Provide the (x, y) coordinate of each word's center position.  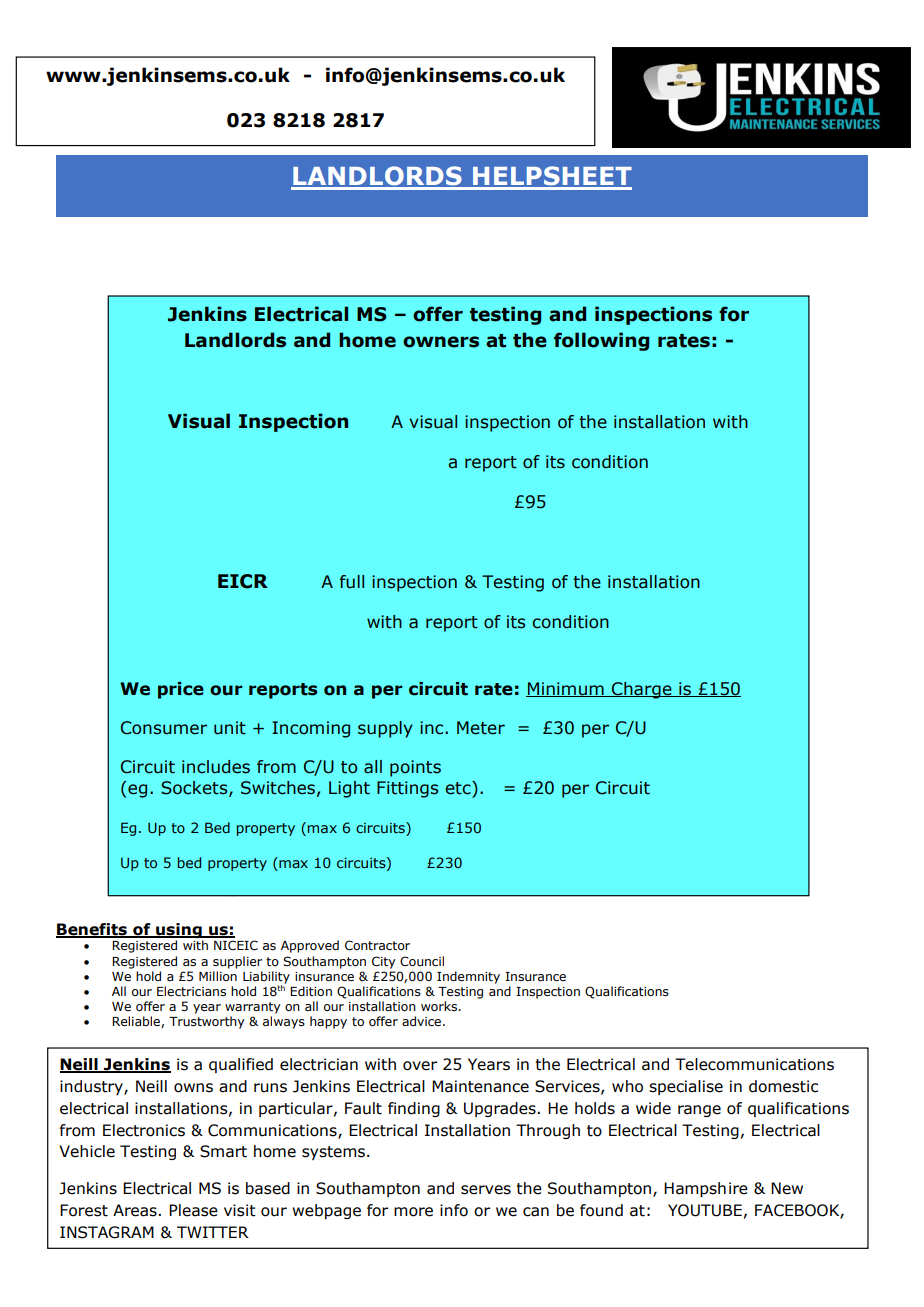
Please (193, 1210)
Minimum (566, 689)
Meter (481, 728)
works (440, 1006)
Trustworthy (207, 1022)
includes (216, 767)
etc (459, 788)
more (413, 1212)
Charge (642, 690)
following (601, 341)
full (351, 582)
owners (441, 342)
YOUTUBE (705, 1210)
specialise (686, 1087)
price (181, 690)
